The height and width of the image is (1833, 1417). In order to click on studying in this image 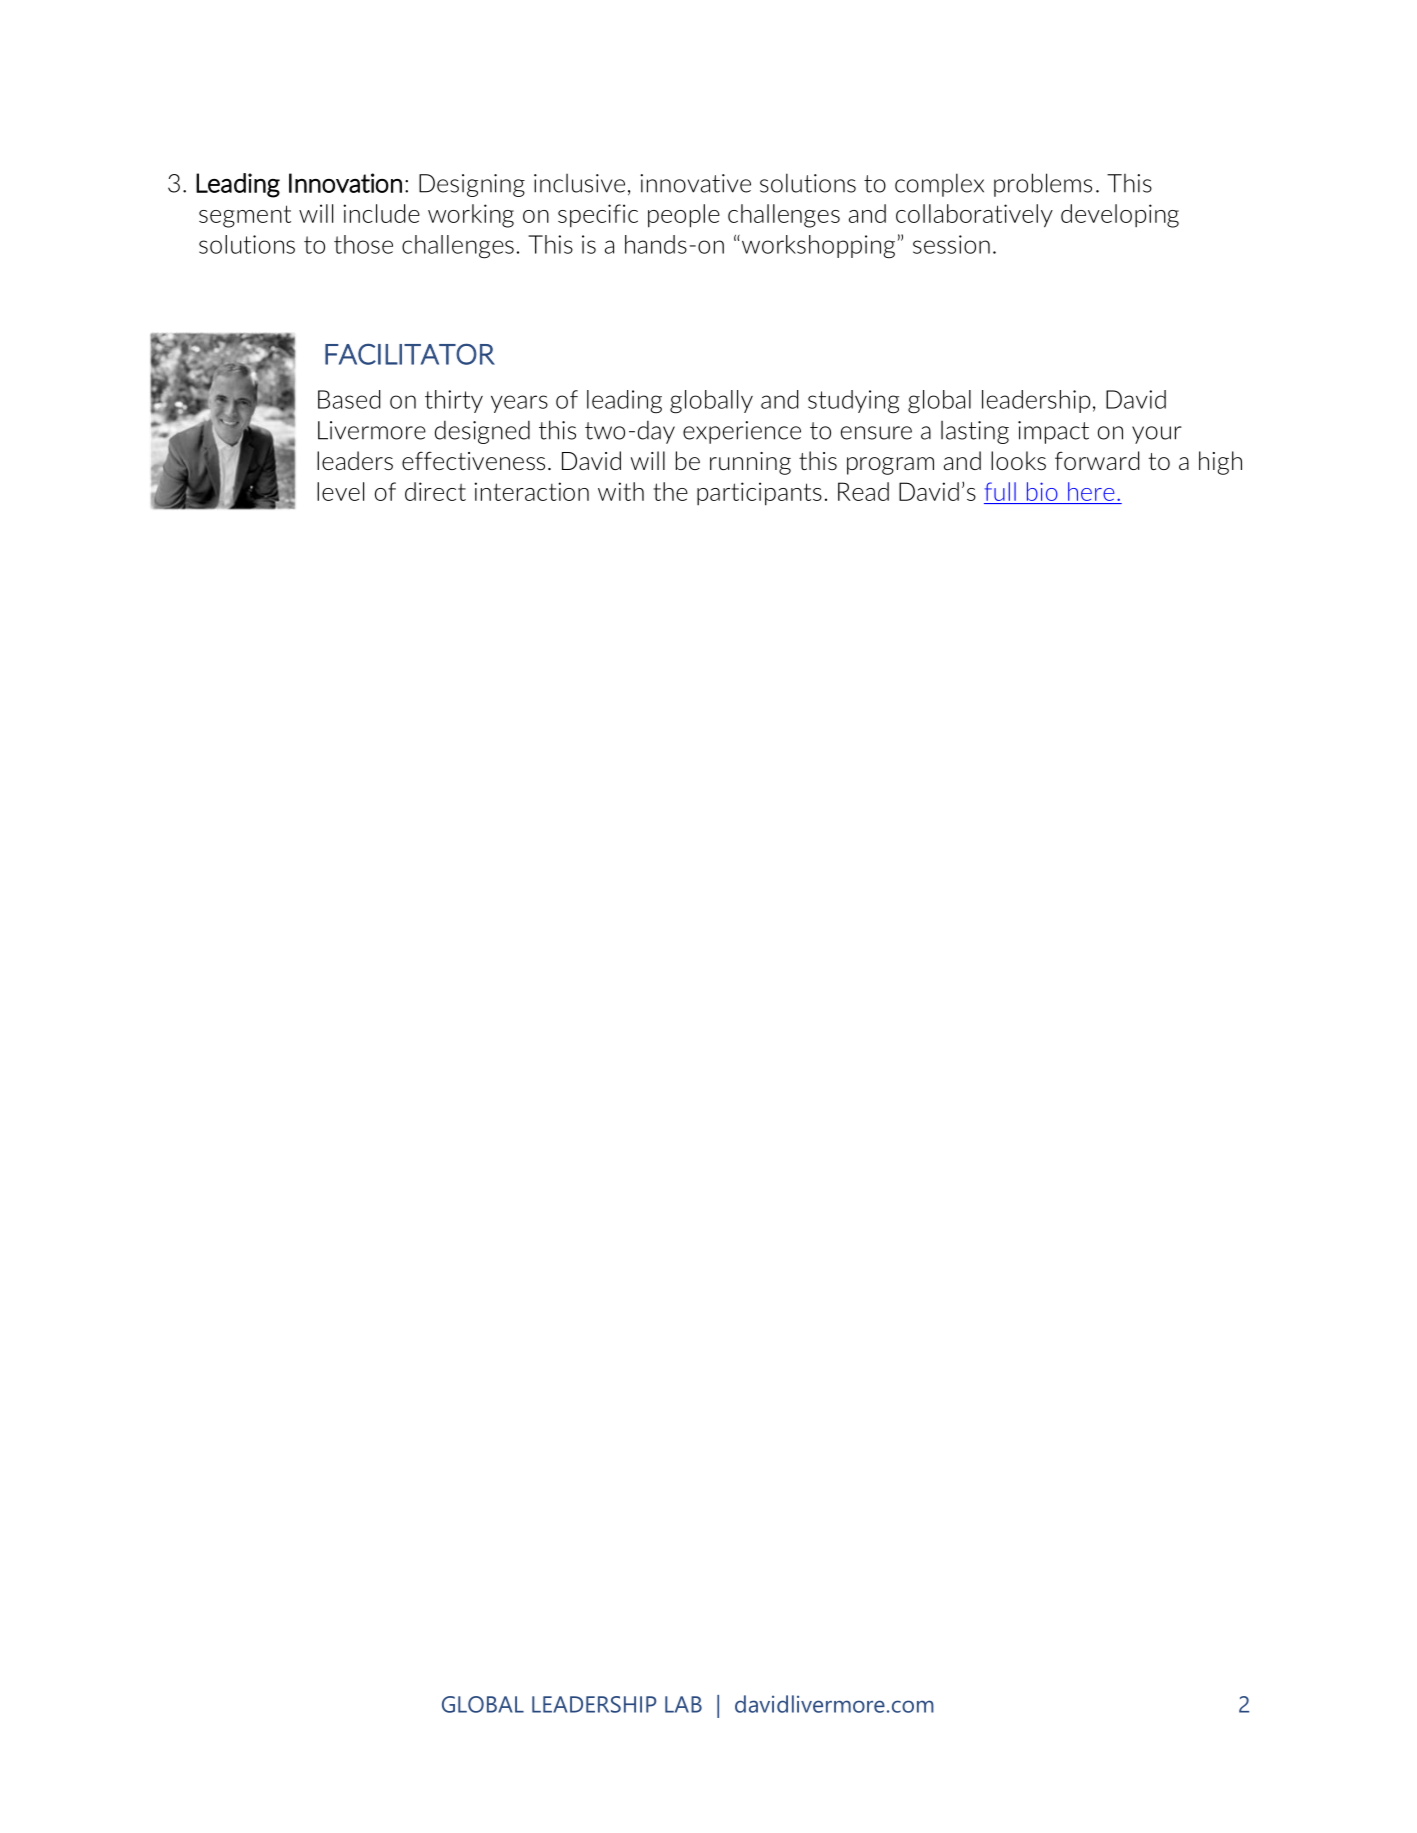, I will do `click(853, 402)`.
